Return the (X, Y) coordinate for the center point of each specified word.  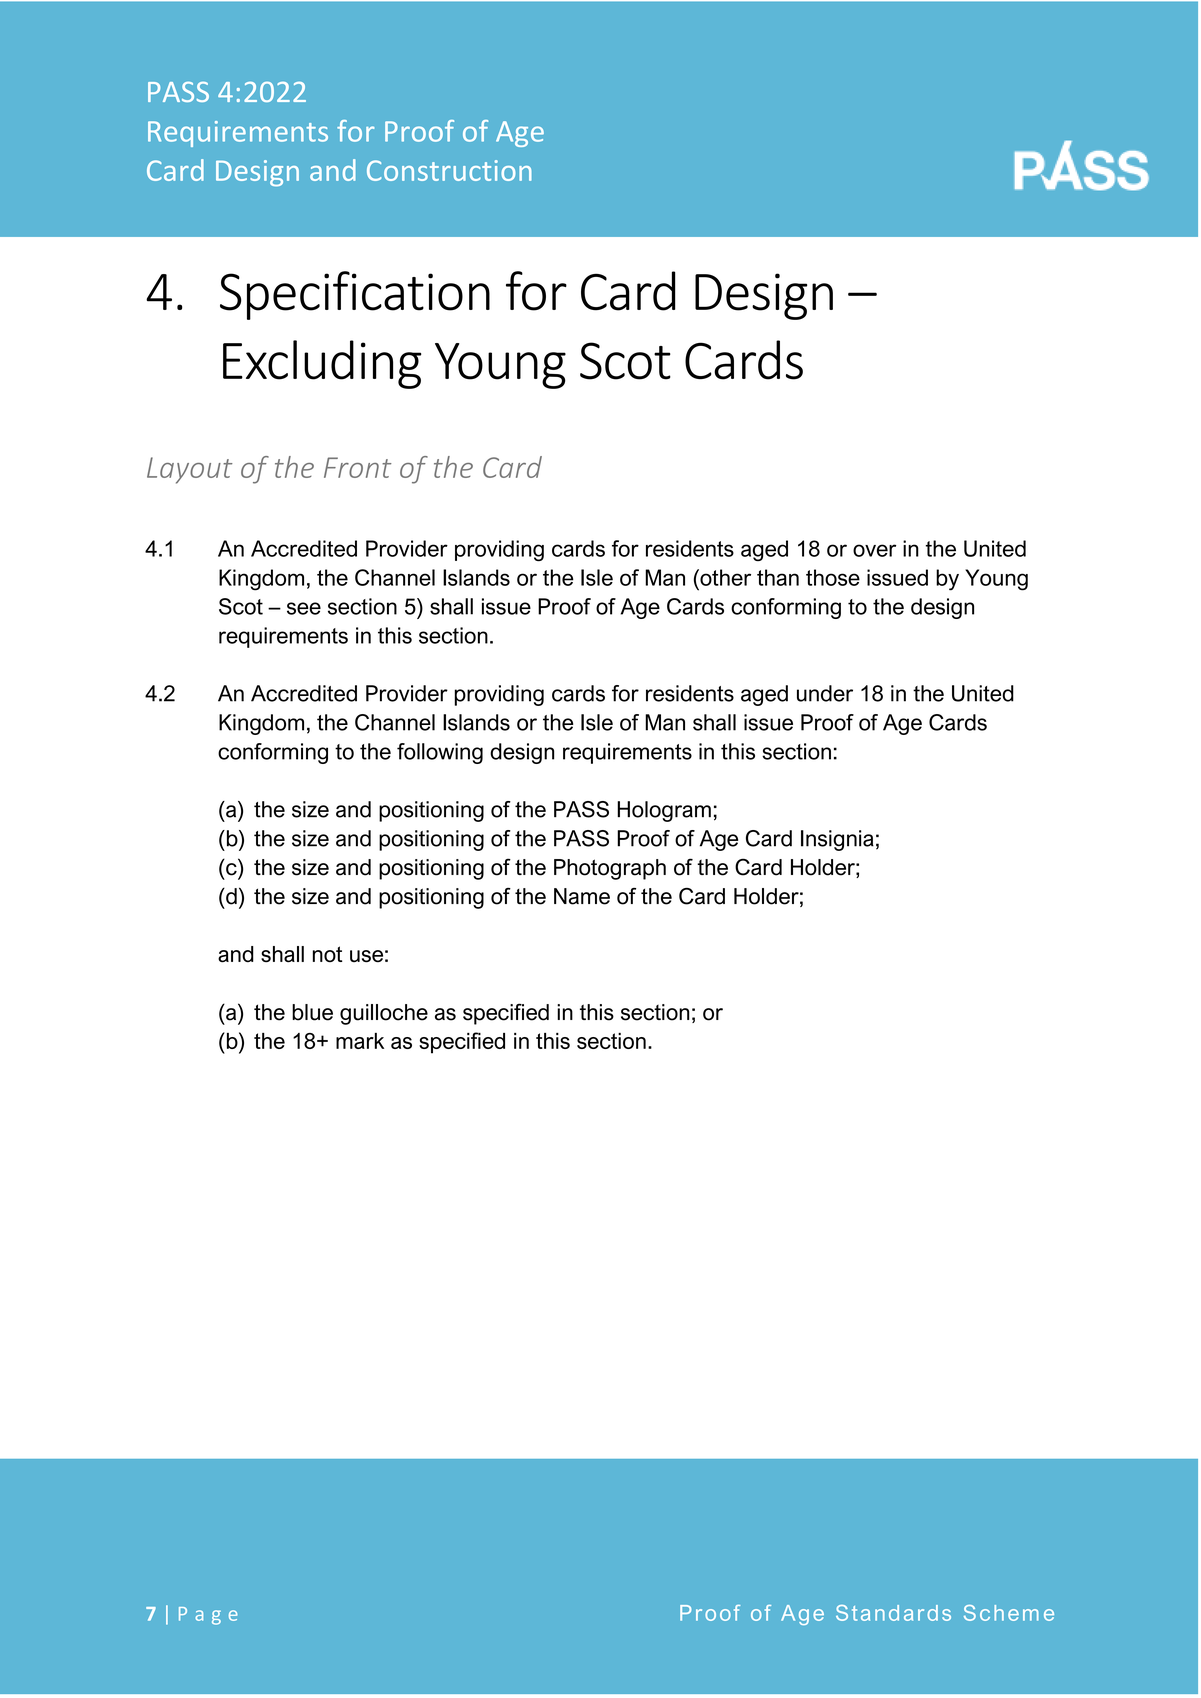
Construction (449, 170)
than (778, 577)
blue (312, 1012)
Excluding (322, 364)
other (724, 577)
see (304, 608)
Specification (355, 295)
